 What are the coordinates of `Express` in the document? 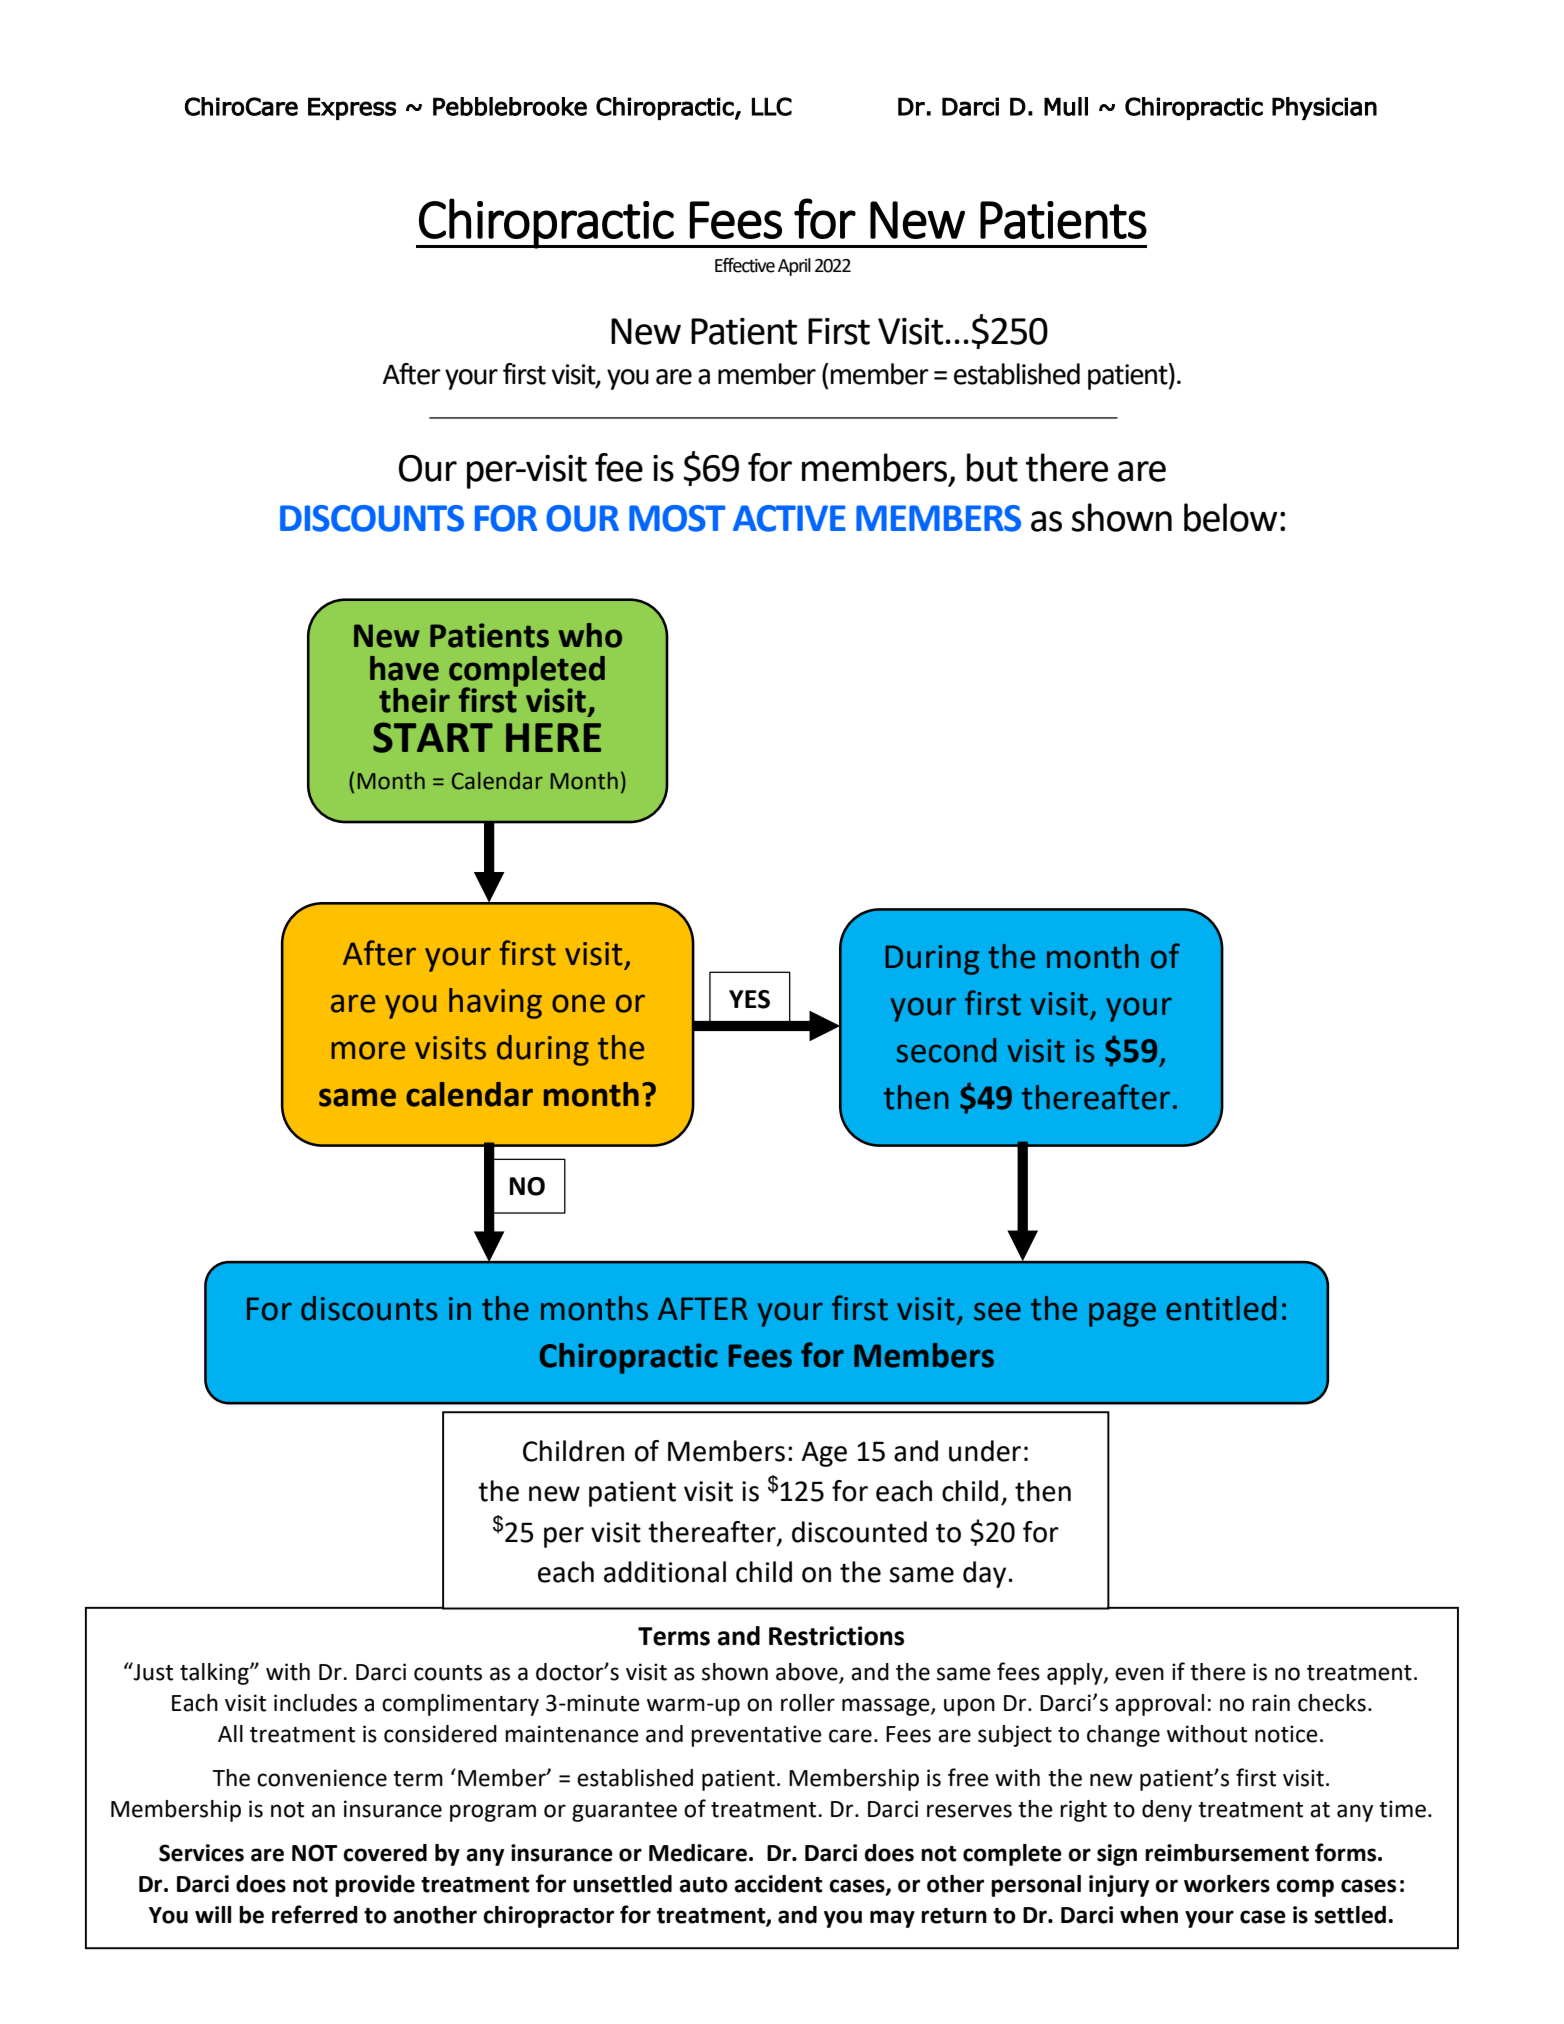 It's located at (352, 108).
